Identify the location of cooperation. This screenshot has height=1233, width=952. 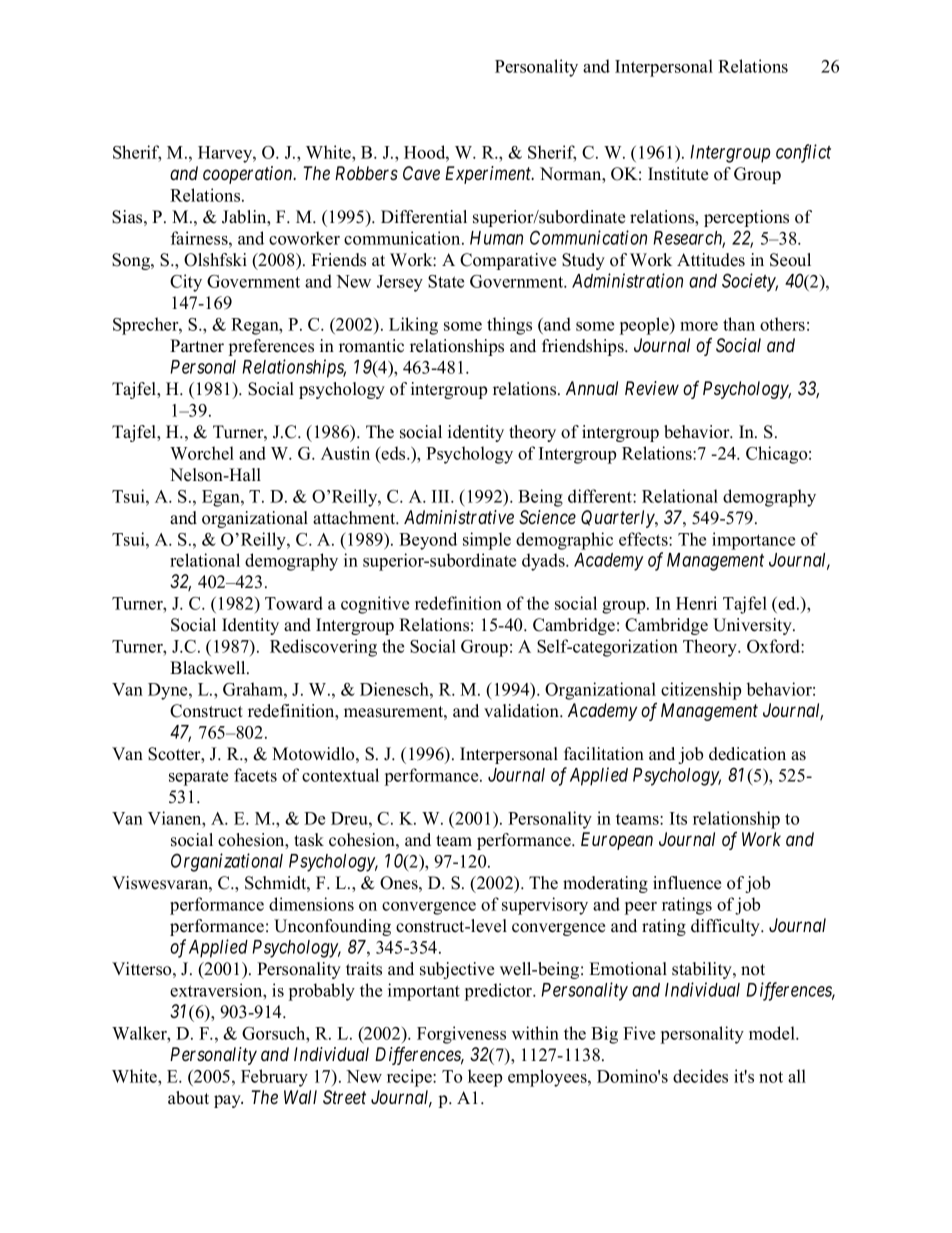
(249, 175).
